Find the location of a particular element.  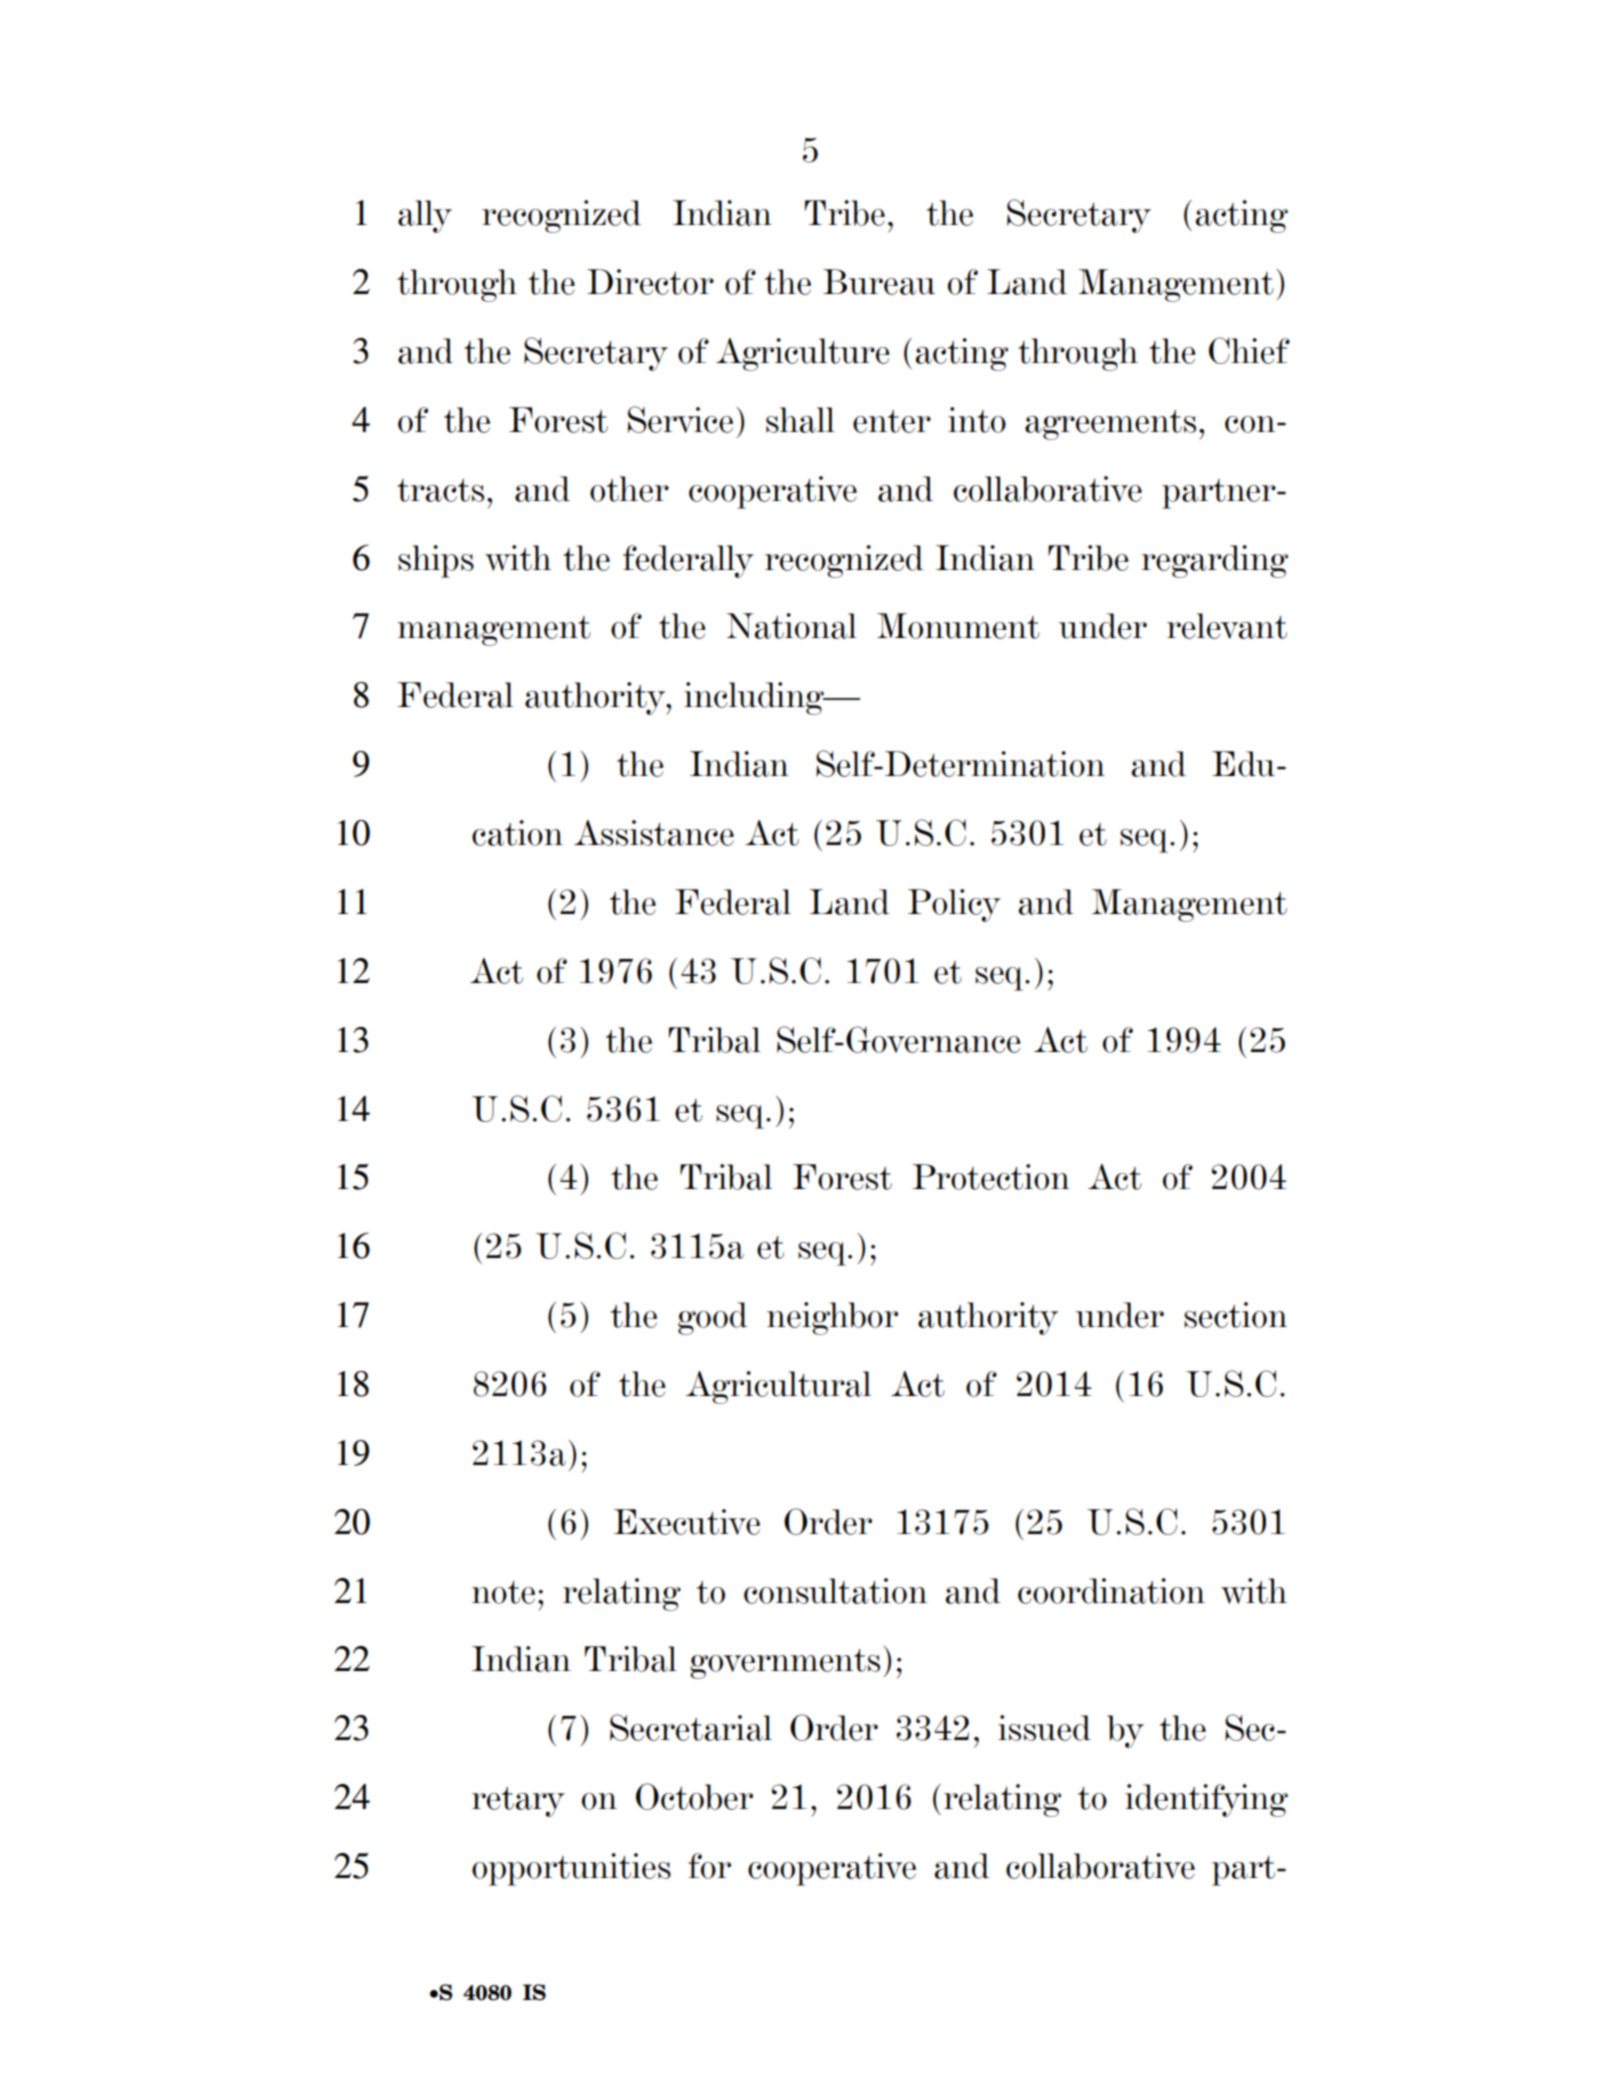

Bureau is located at coordinates (879, 282).
